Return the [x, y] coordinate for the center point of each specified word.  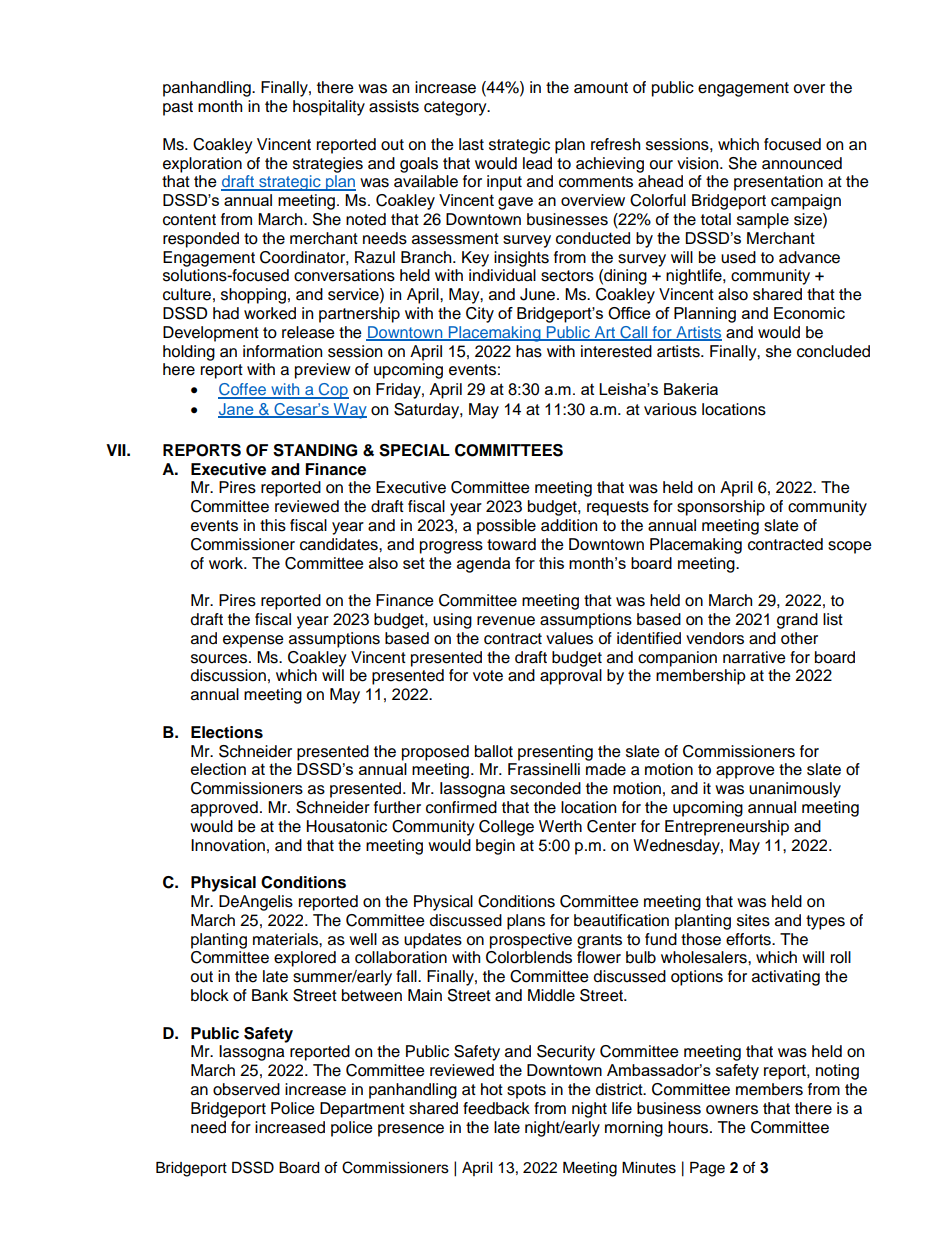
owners [732, 1110]
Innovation [228, 845]
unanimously [795, 790]
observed [246, 1089]
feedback [496, 1108]
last [471, 144]
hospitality [329, 108]
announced [802, 163]
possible [506, 527]
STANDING [315, 450]
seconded [545, 788]
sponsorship [721, 508]
